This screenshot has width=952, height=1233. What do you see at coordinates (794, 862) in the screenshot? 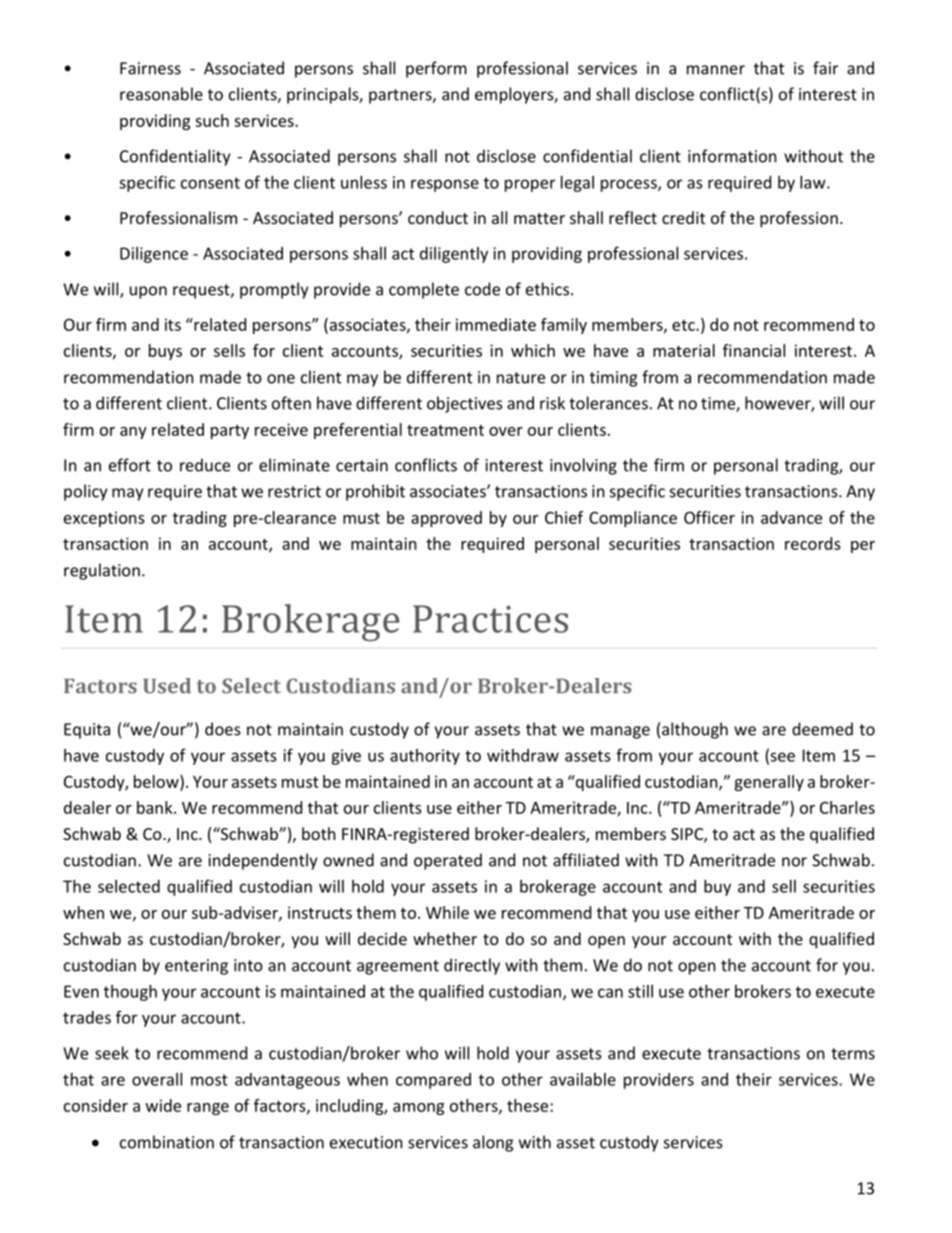
I see `nor` at bounding box center [794, 862].
